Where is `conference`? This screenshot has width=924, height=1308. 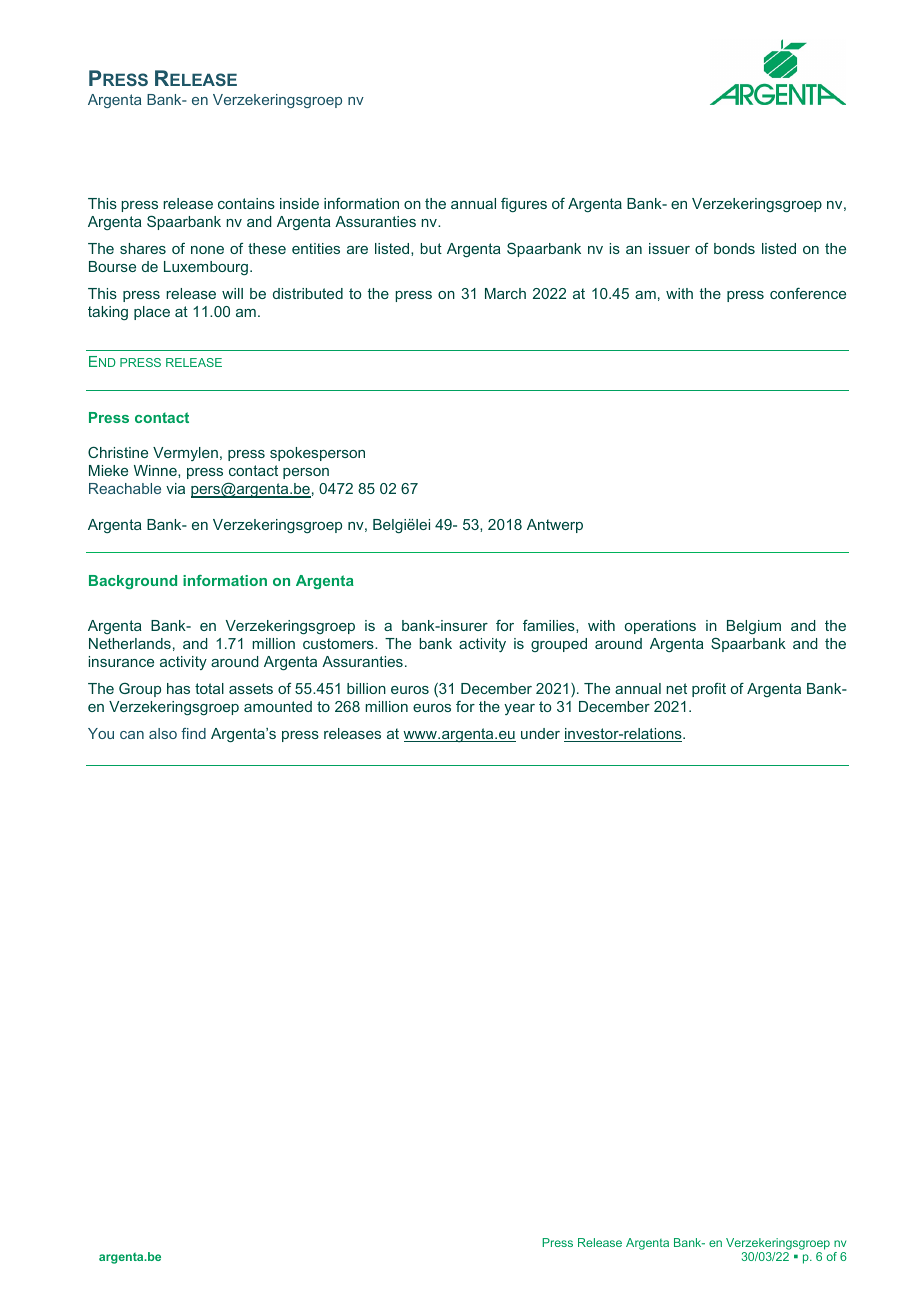
conference is located at coordinates (808, 293).
